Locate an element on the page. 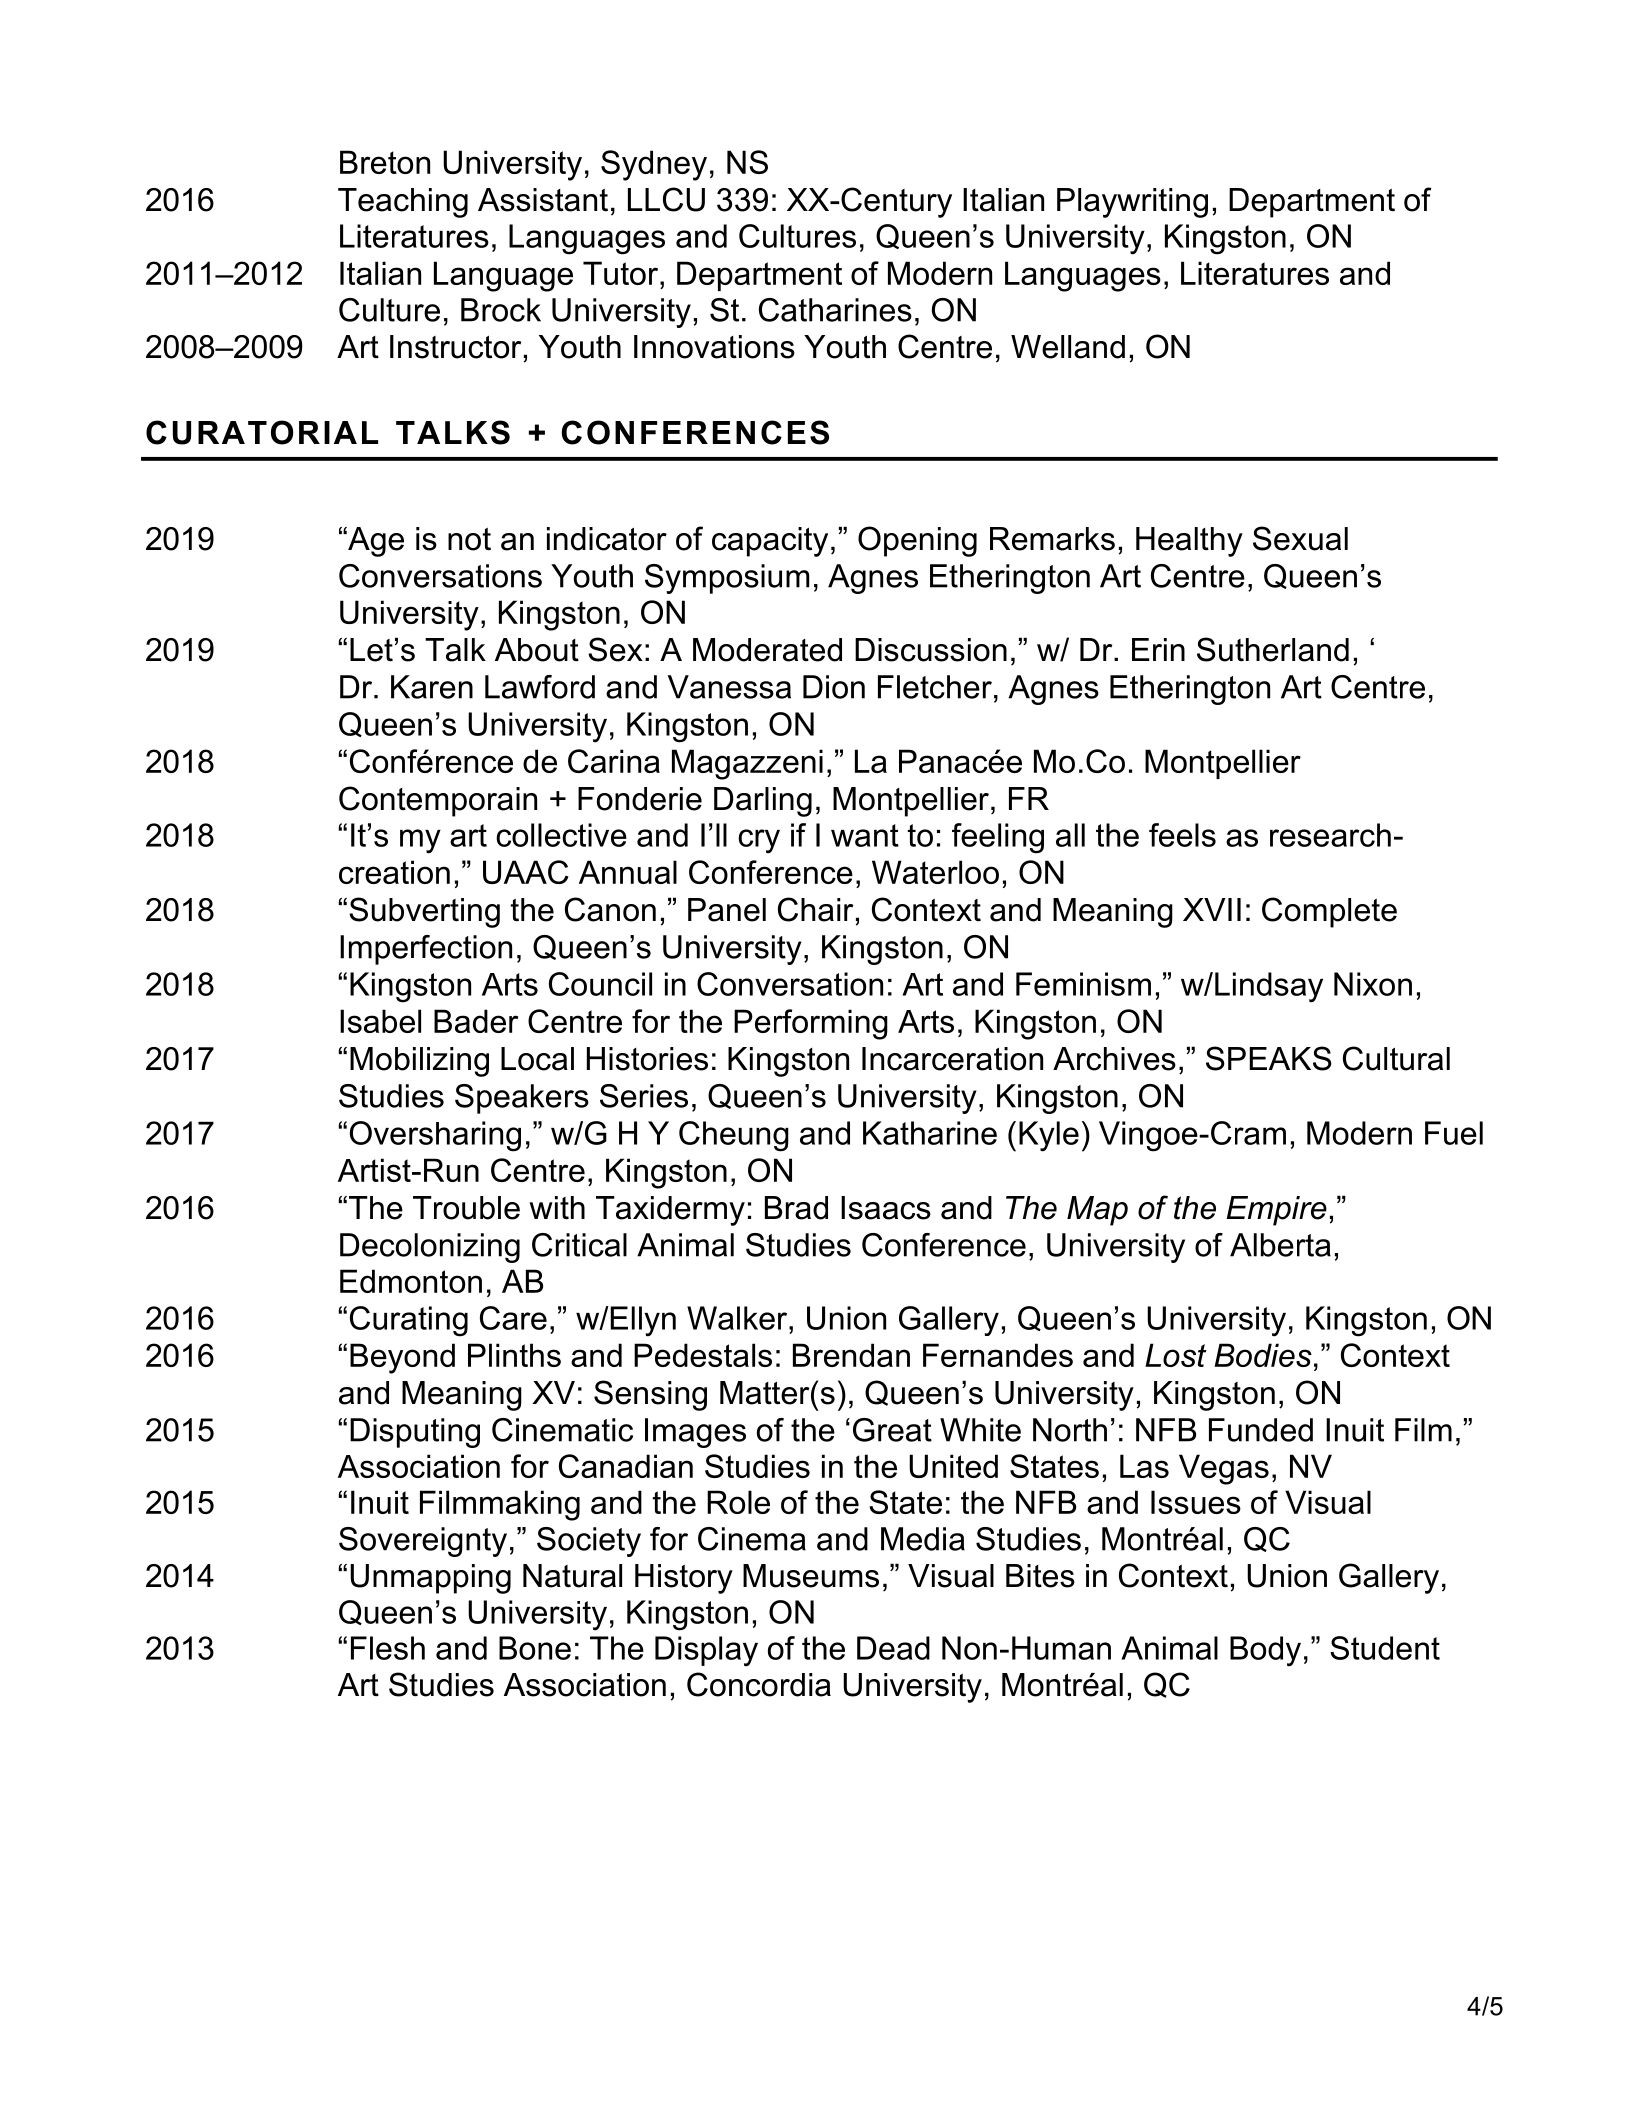 The width and height of the page is (1638, 2119). Isaacs is located at coordinates (886, 1208).
